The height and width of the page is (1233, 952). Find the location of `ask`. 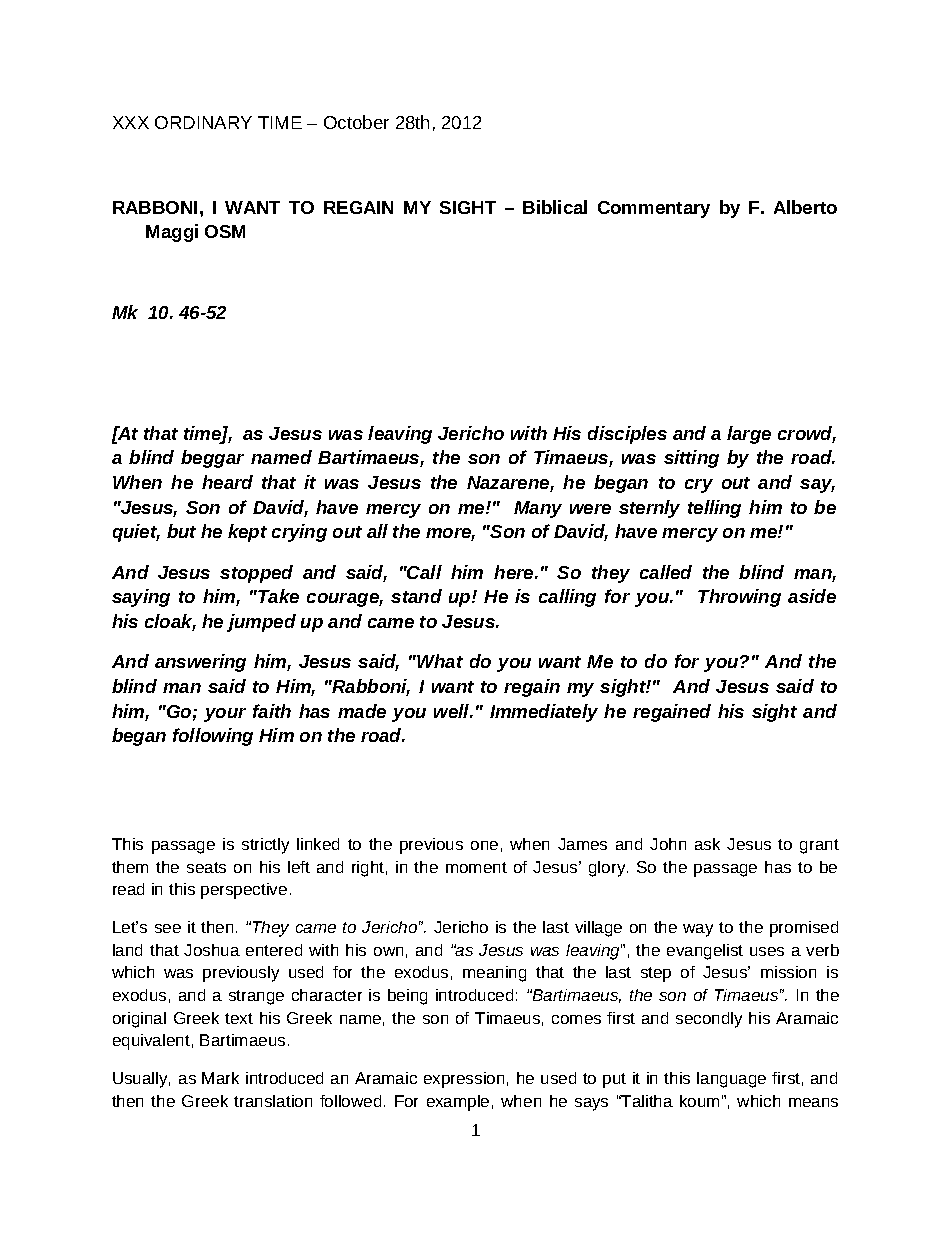

ask is located at coordinates (707, 844).
